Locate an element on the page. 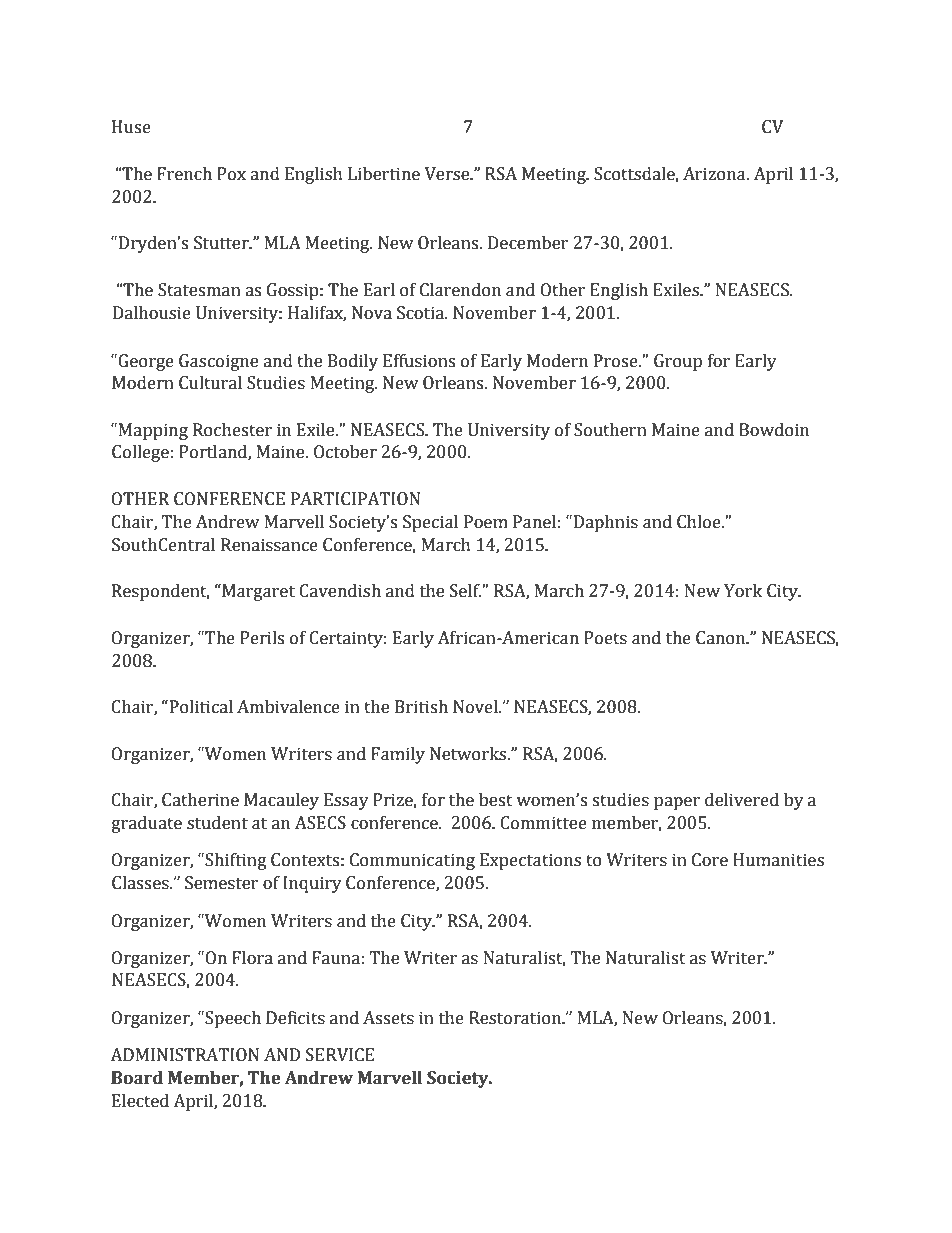  Effusions is located at coordinates (419, 361).
